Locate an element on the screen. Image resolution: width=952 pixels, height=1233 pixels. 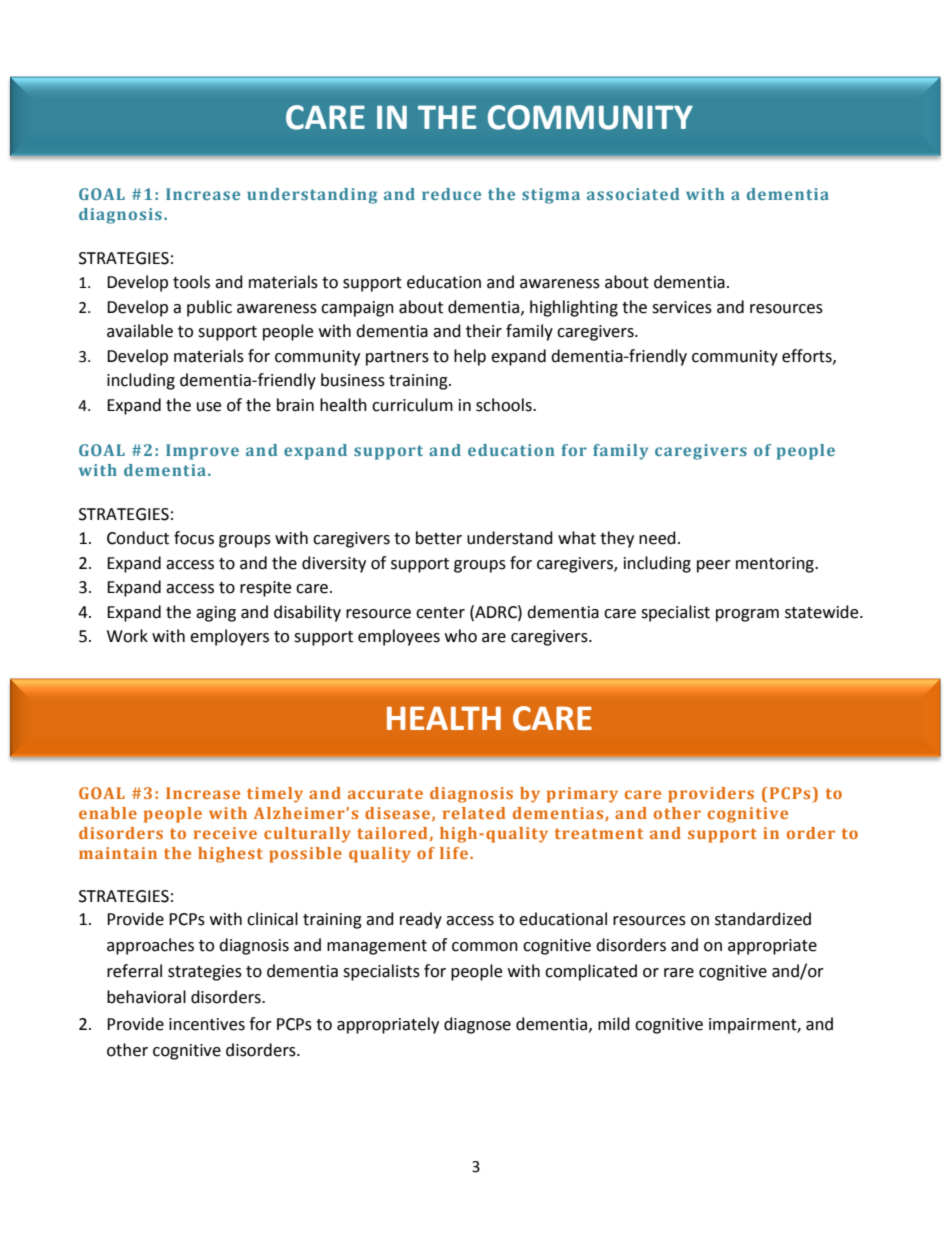
timely is located at coordinates (275, 795).
